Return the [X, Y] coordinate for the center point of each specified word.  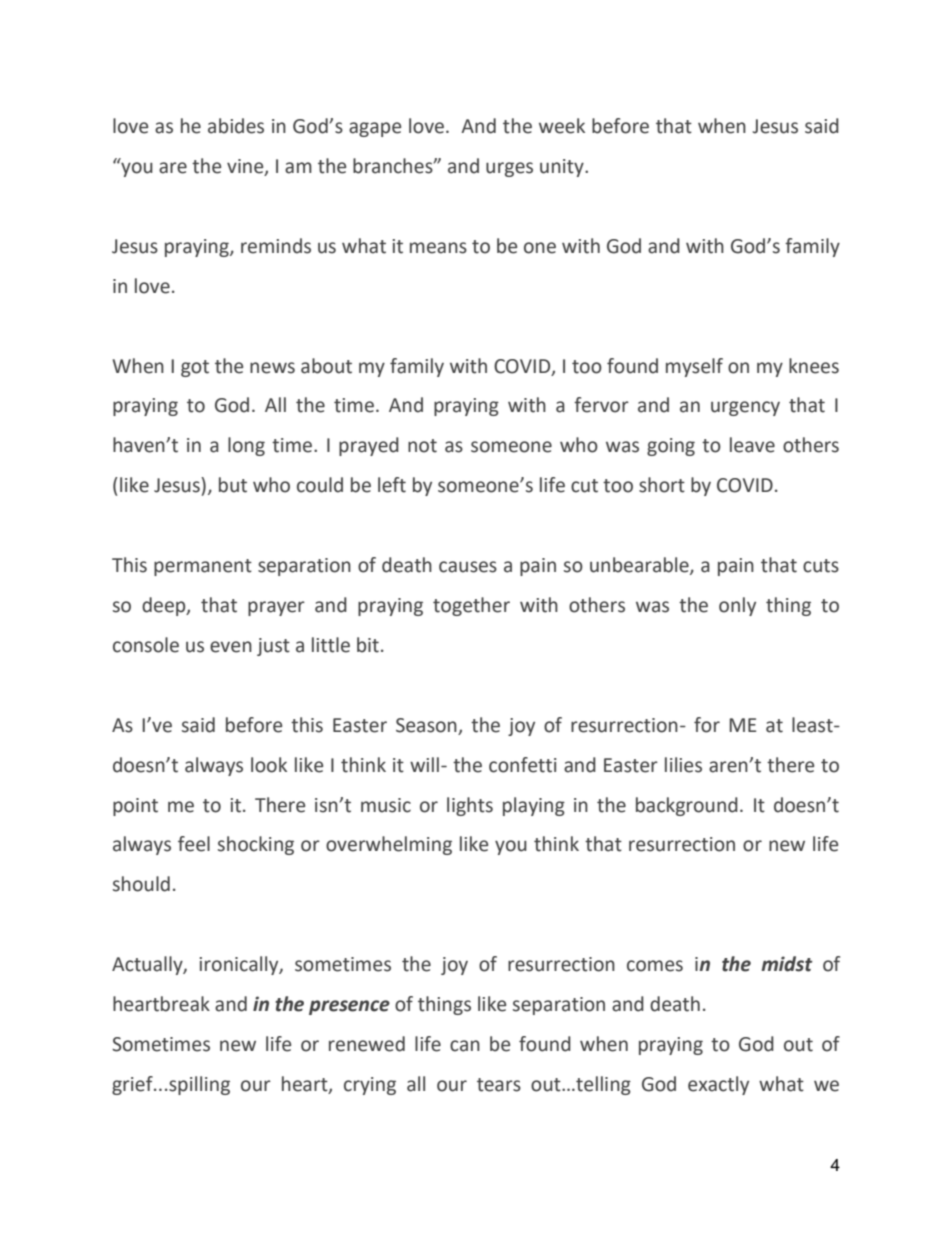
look [269, 765]
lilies [683, 765]
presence [349, 1007]
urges [509, 169]
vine [246, 167]
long [246, 446]
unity [563, 168]
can [465, 1046]
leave [752, 445]
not [422, 446]
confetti [522, 765]
